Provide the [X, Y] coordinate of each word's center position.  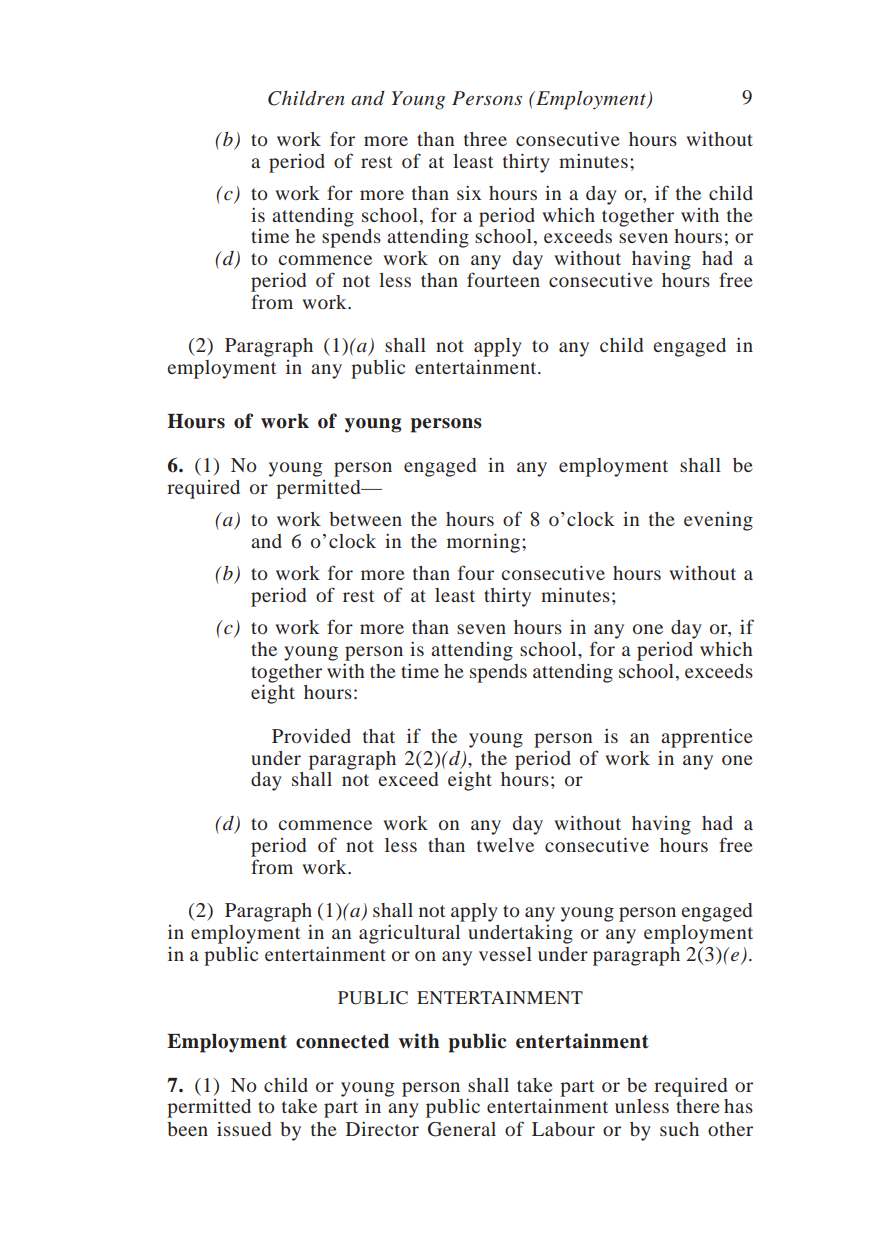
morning [483, 543]
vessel [505, 954]
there [698, 1106]
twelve [505, 845]
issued [244, 1128]
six [469, 193]
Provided [311, 736]
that [379, 736]
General [462, 1129]
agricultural [409, 934]
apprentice [707, 738]
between [365, 519]
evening [718, 521]
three [485, 139]
